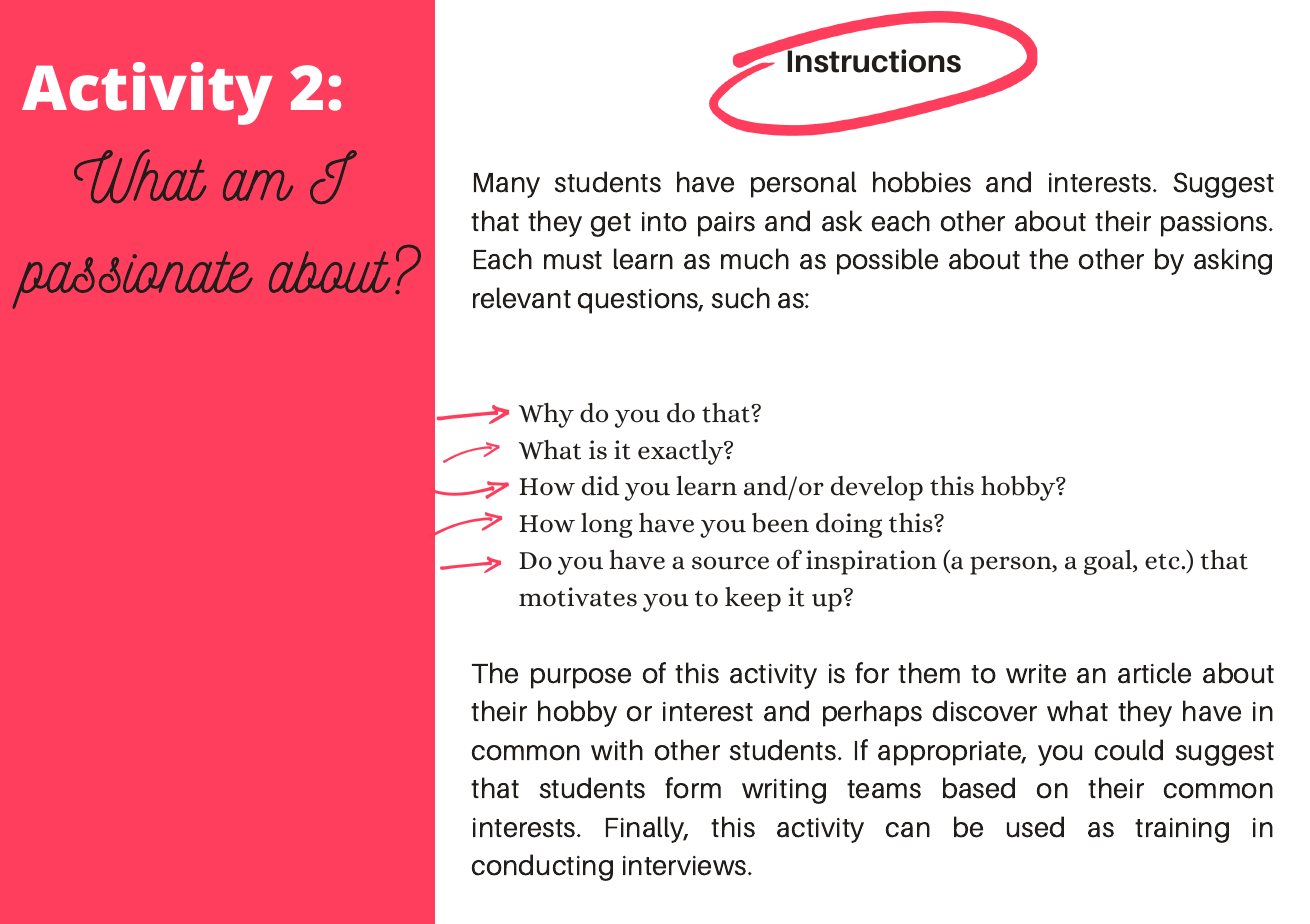 The height and width of the screenshot is (924, 1310). Describe the element at coordinates (546, 415) in the screenshot. I see `Why` at that location.
